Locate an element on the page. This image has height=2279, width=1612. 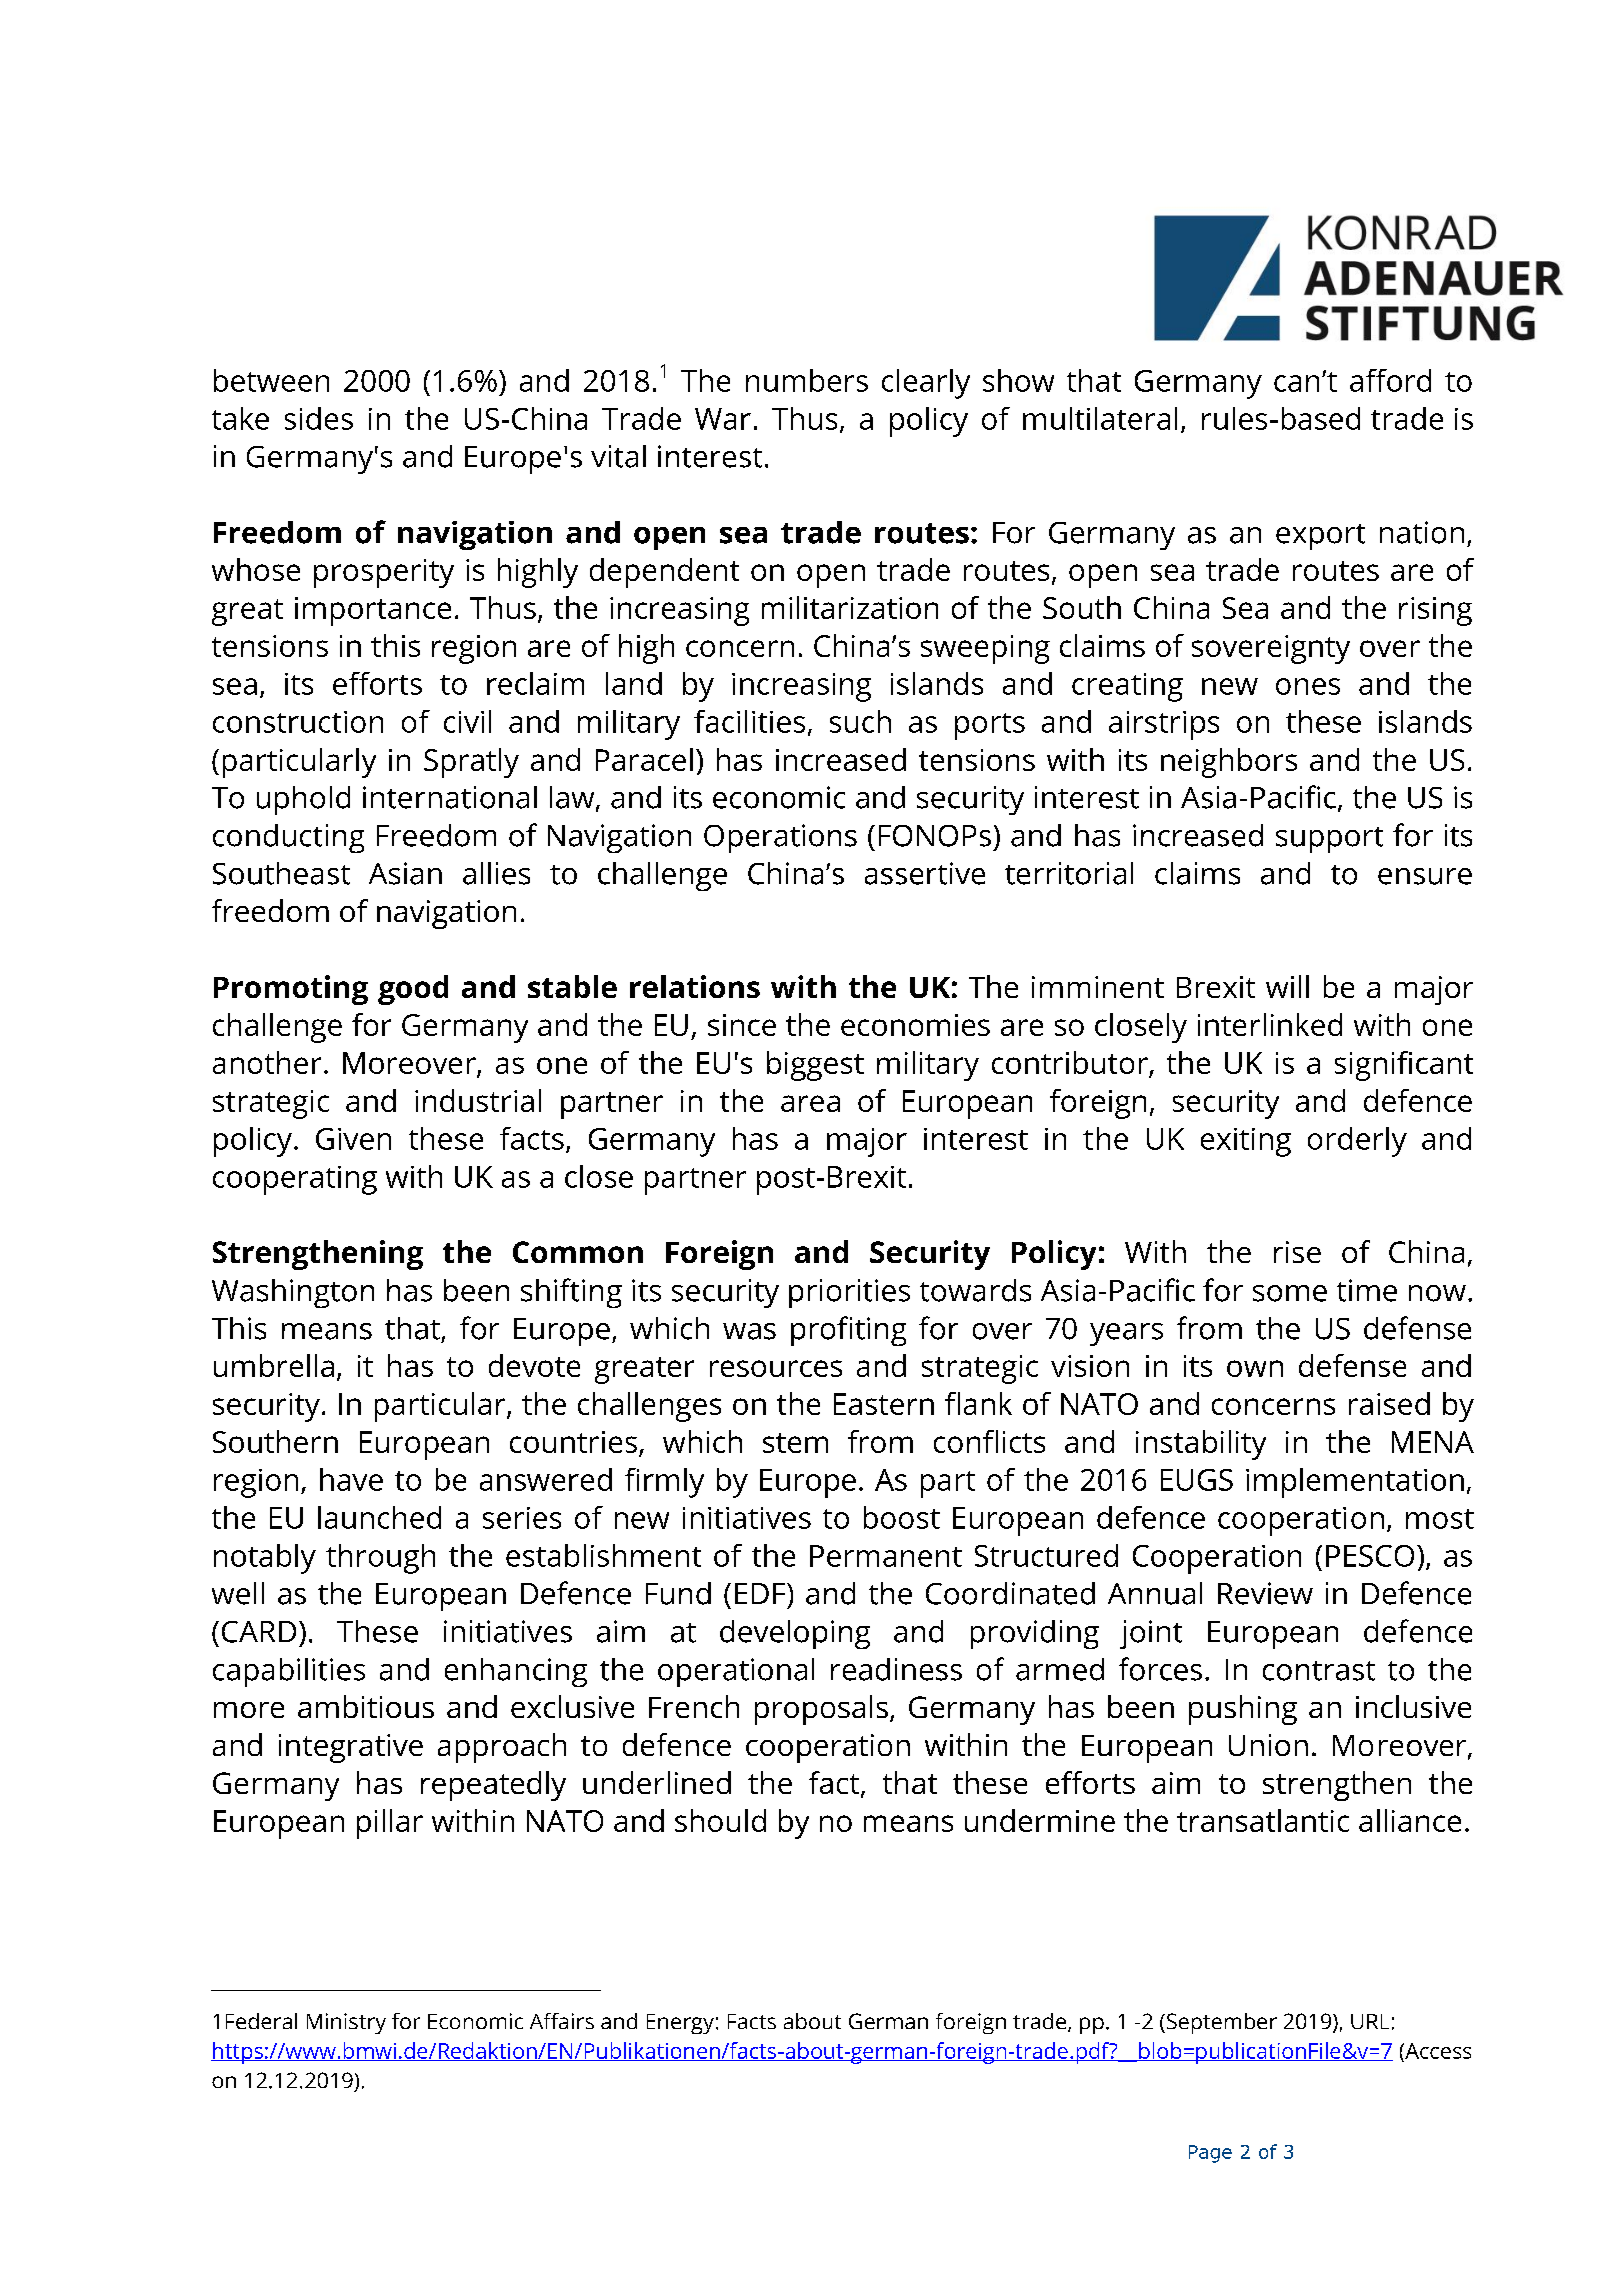
Review is located at coordinates (1265, 1593).
